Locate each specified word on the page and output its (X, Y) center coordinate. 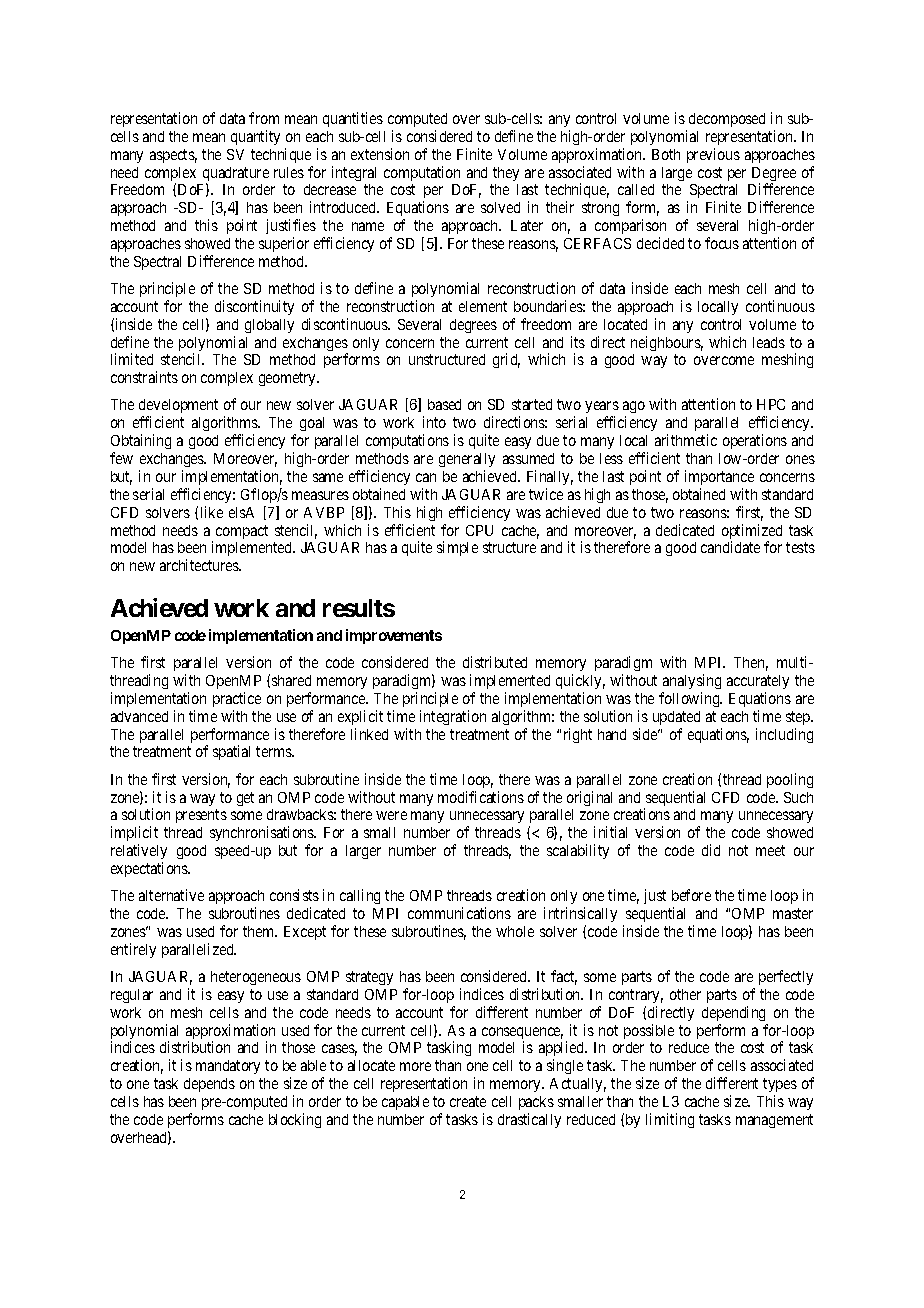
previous (713, 155)
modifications (481, 797)
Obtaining (141, 443)
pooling (790, 780)
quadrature (236, 175)
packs (536, 1103)
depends (209, 1085)
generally (467, 460)
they (506, 174)
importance (719, 477)
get (245, 799)
